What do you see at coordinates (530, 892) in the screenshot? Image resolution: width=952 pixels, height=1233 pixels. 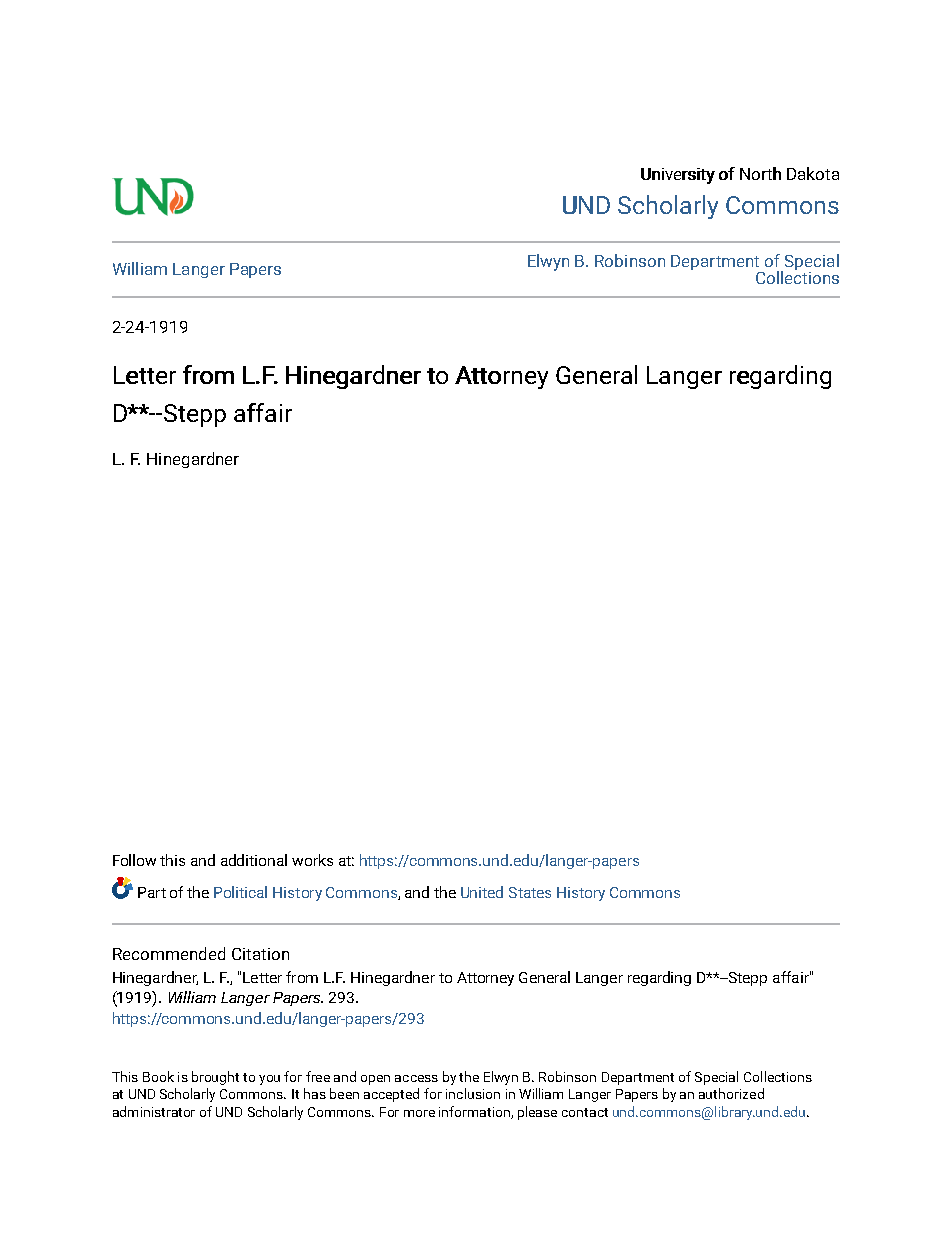 I see `States` at bounding box center [530, 892].
